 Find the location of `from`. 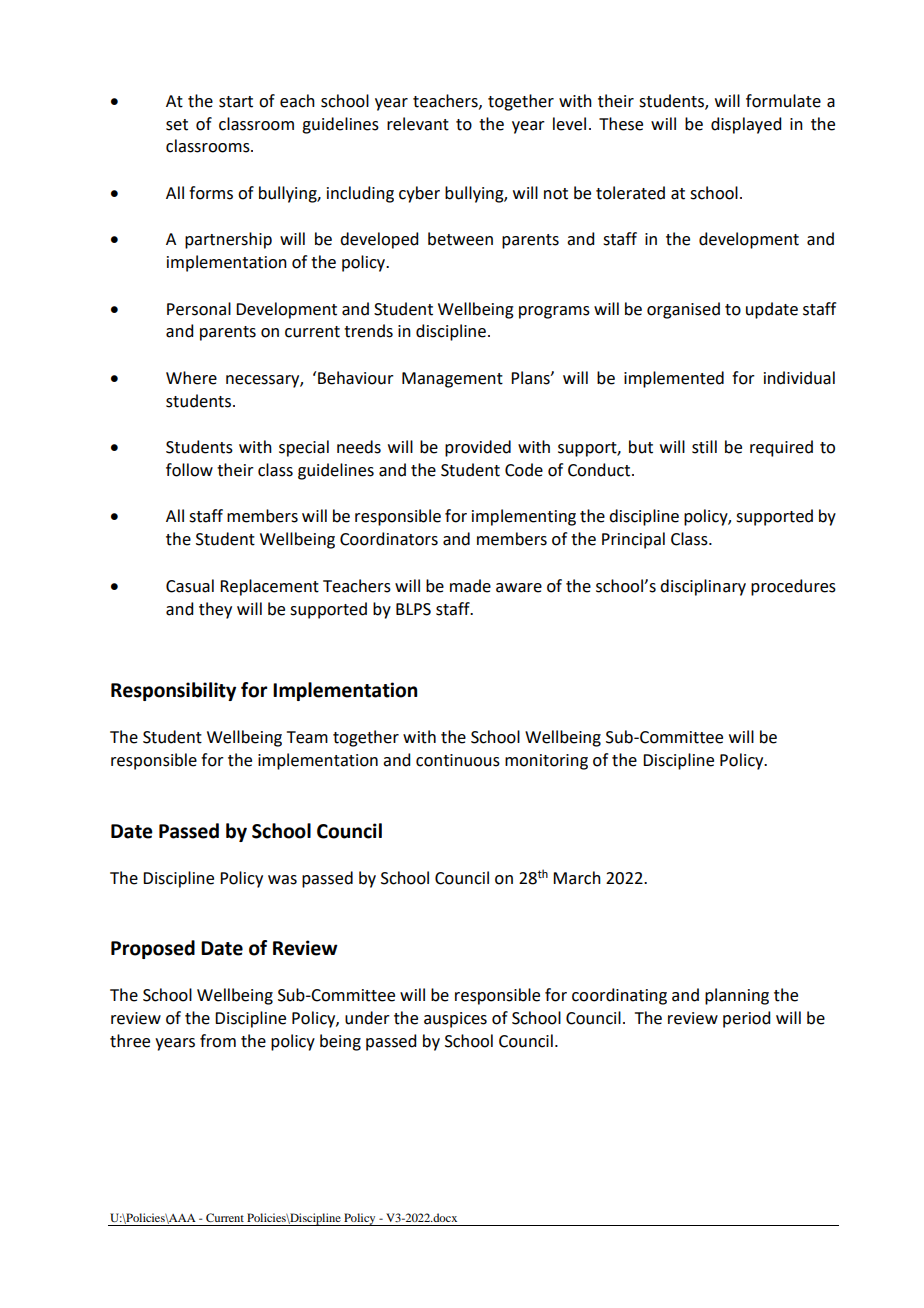

from is located at coordinates (218, 1041).
